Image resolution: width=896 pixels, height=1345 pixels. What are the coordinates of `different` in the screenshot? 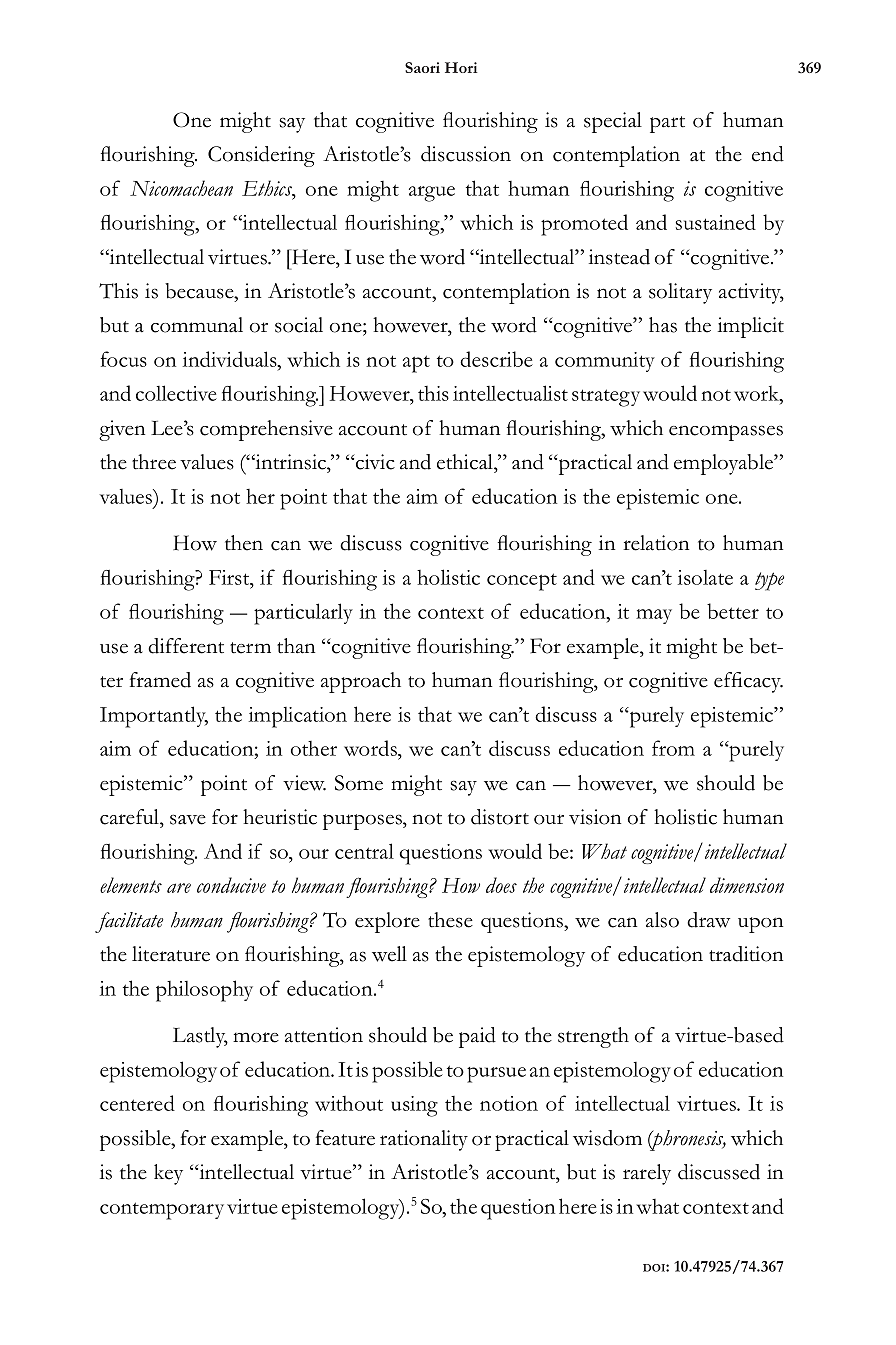 It's located at (186, 646).
